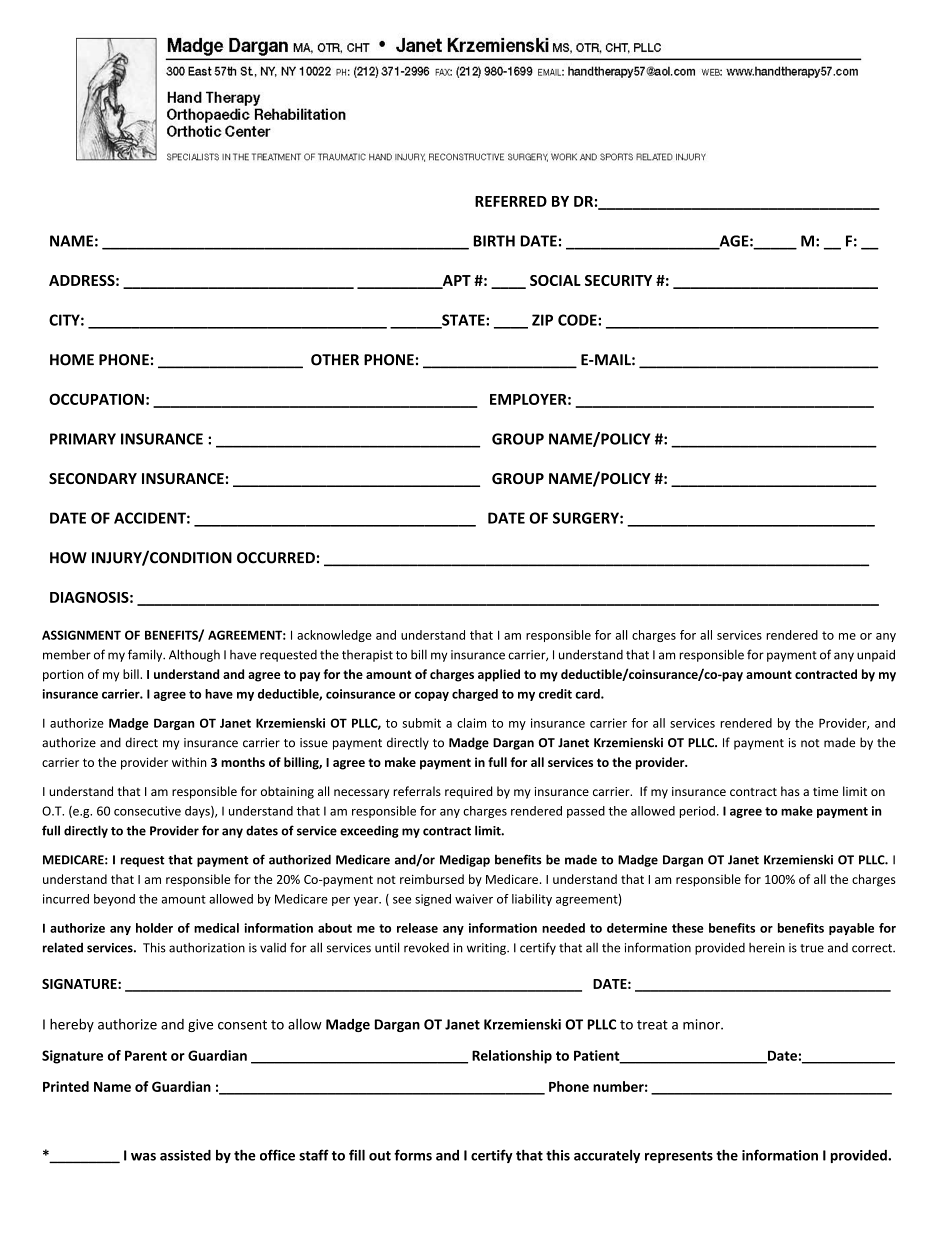 The height and width of the page is (1233, 952). What do you see at coordinates (876, 655) in the page?
I see `unpaid` at bounding box center [876, 655].
